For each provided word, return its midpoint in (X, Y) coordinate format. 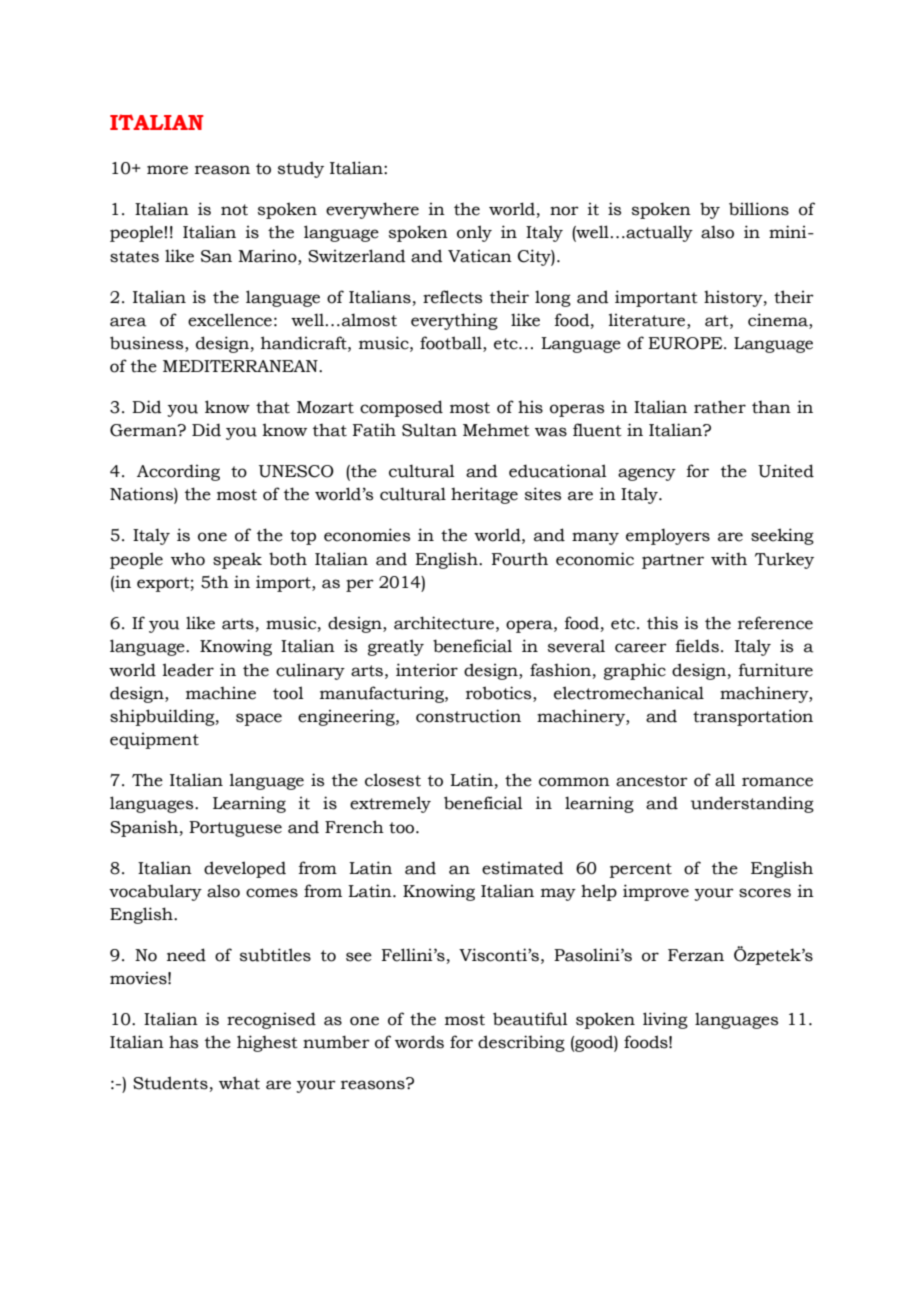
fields (697, 646)
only (474, 233)
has (183, 1042)
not (234, 210)
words (419, 1042)
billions (759, 209)
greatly (396, 647)
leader (188, 670)
